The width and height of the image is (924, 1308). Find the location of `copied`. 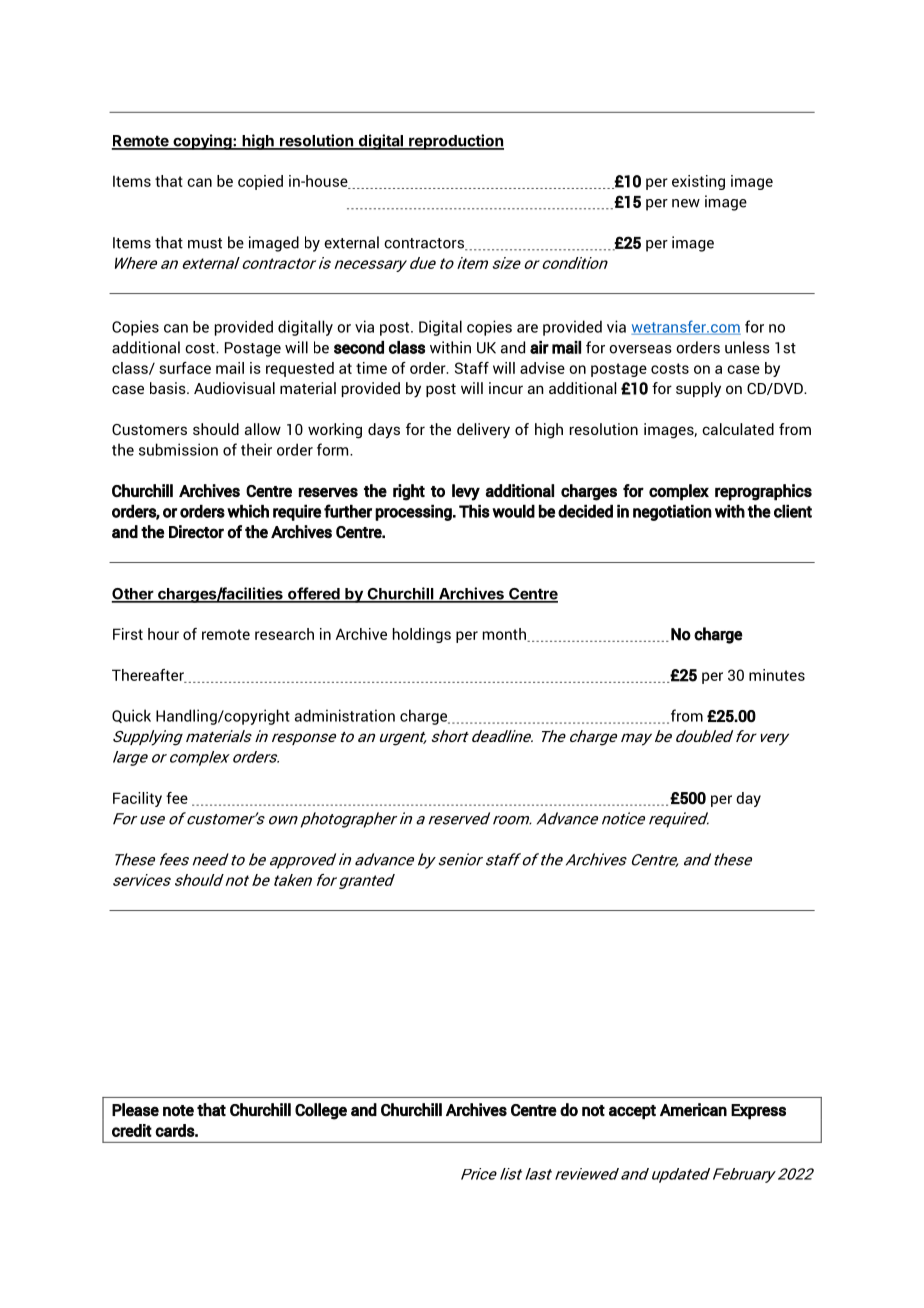

copied is located at coordinates (260, 182).
